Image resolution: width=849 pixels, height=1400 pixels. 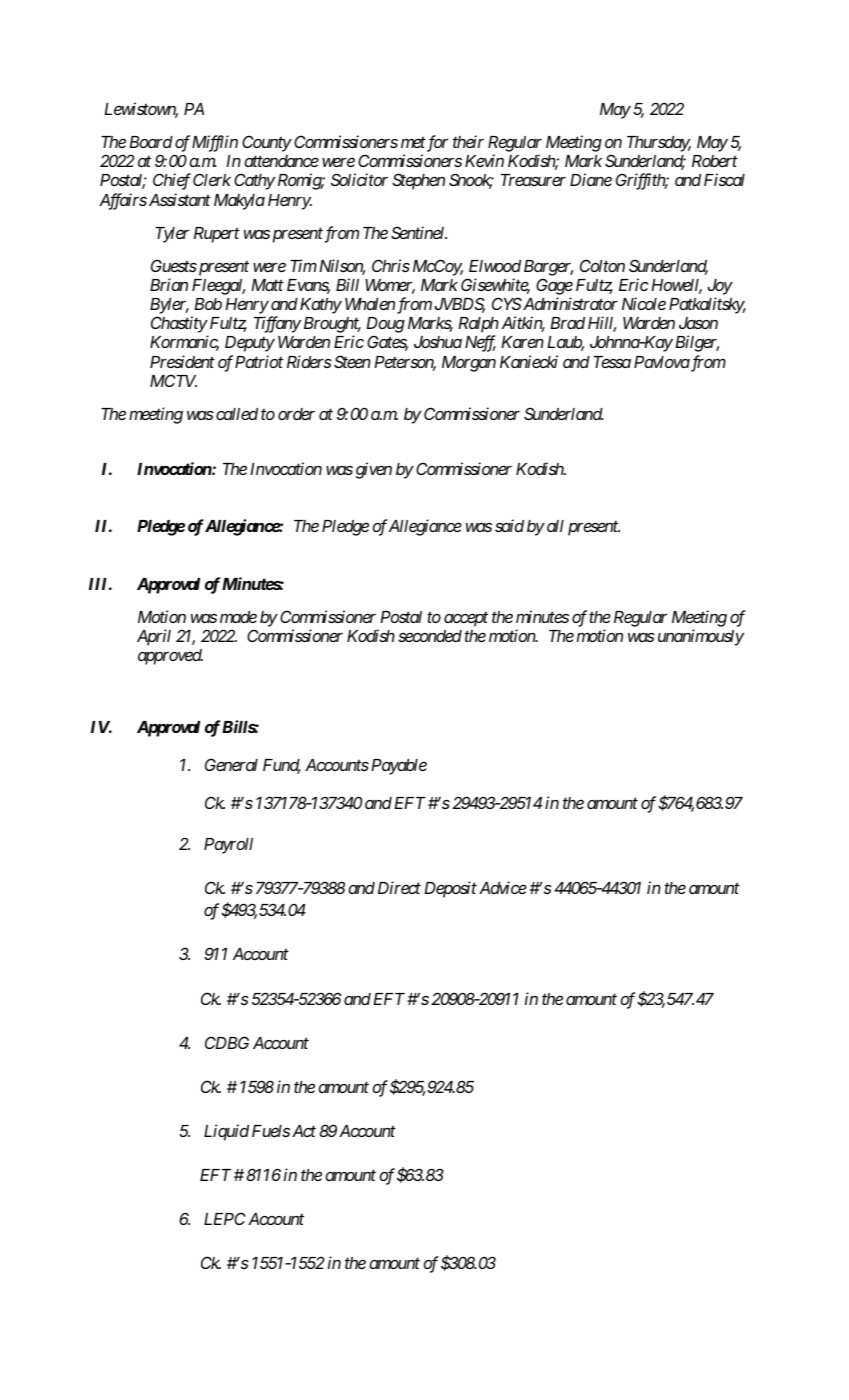 I want to click on Liquid, so click(x=226, y=1132).
